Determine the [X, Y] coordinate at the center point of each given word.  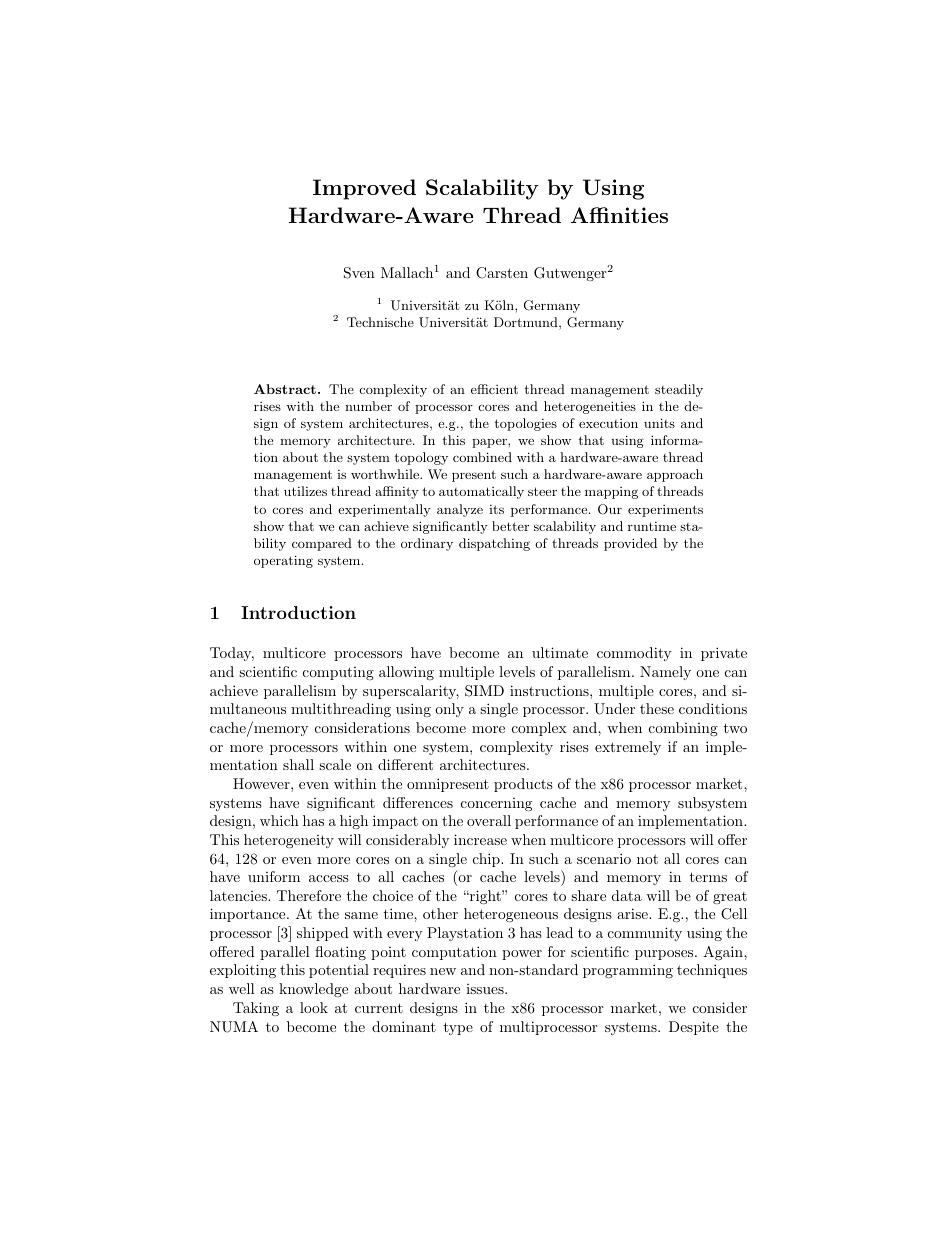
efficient [494, 389]
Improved [364, 189]
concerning [496, 804]
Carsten [502, 273]
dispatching [494, 544]
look [314, 1007]
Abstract [285, 389]
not [647, 859]
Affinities [619, 215]
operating [283, 561]
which [279, 820]
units [659, 423]
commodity [634, 654]
